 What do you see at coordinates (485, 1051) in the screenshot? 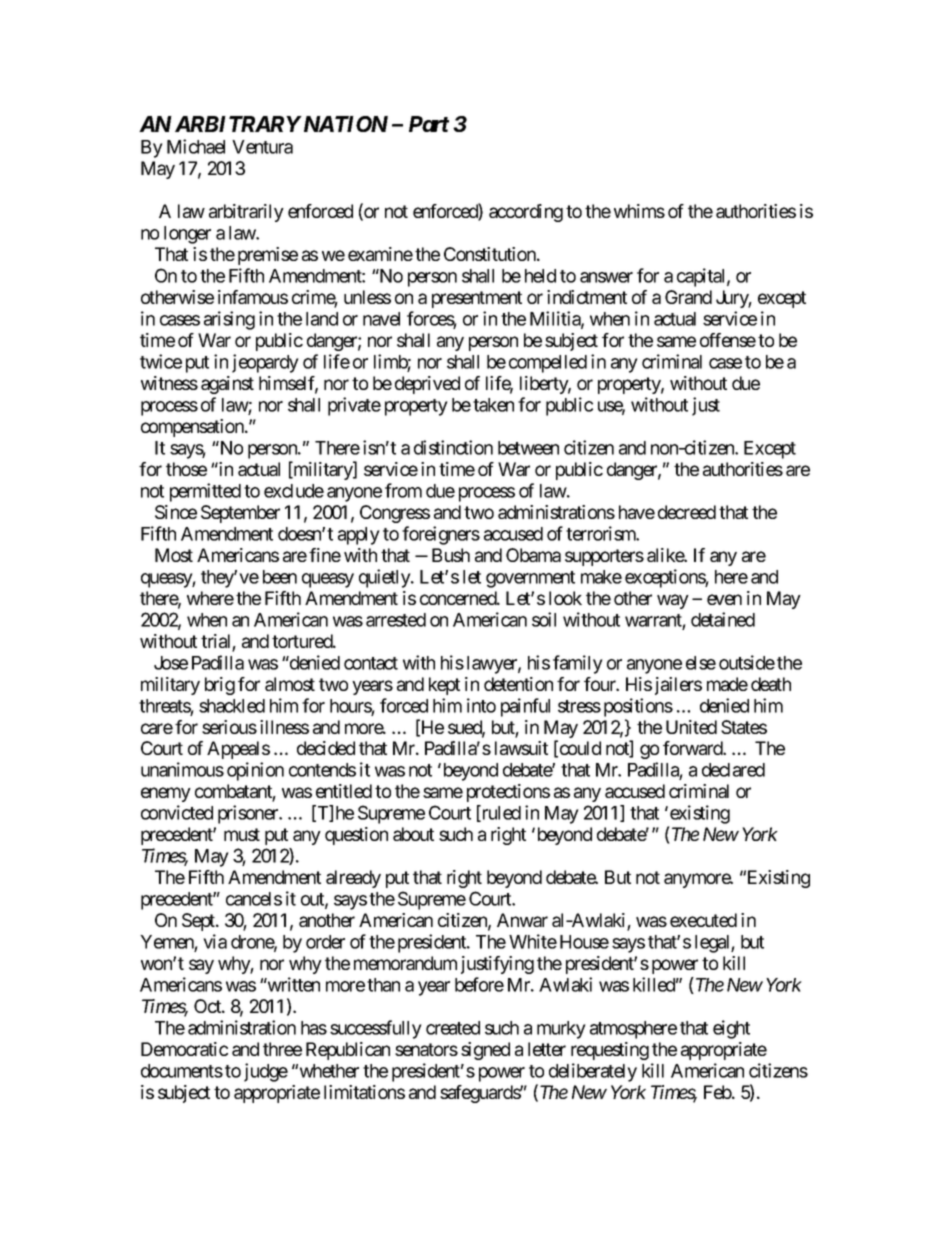
I see `signed` at bounding box center [485, 1051].
